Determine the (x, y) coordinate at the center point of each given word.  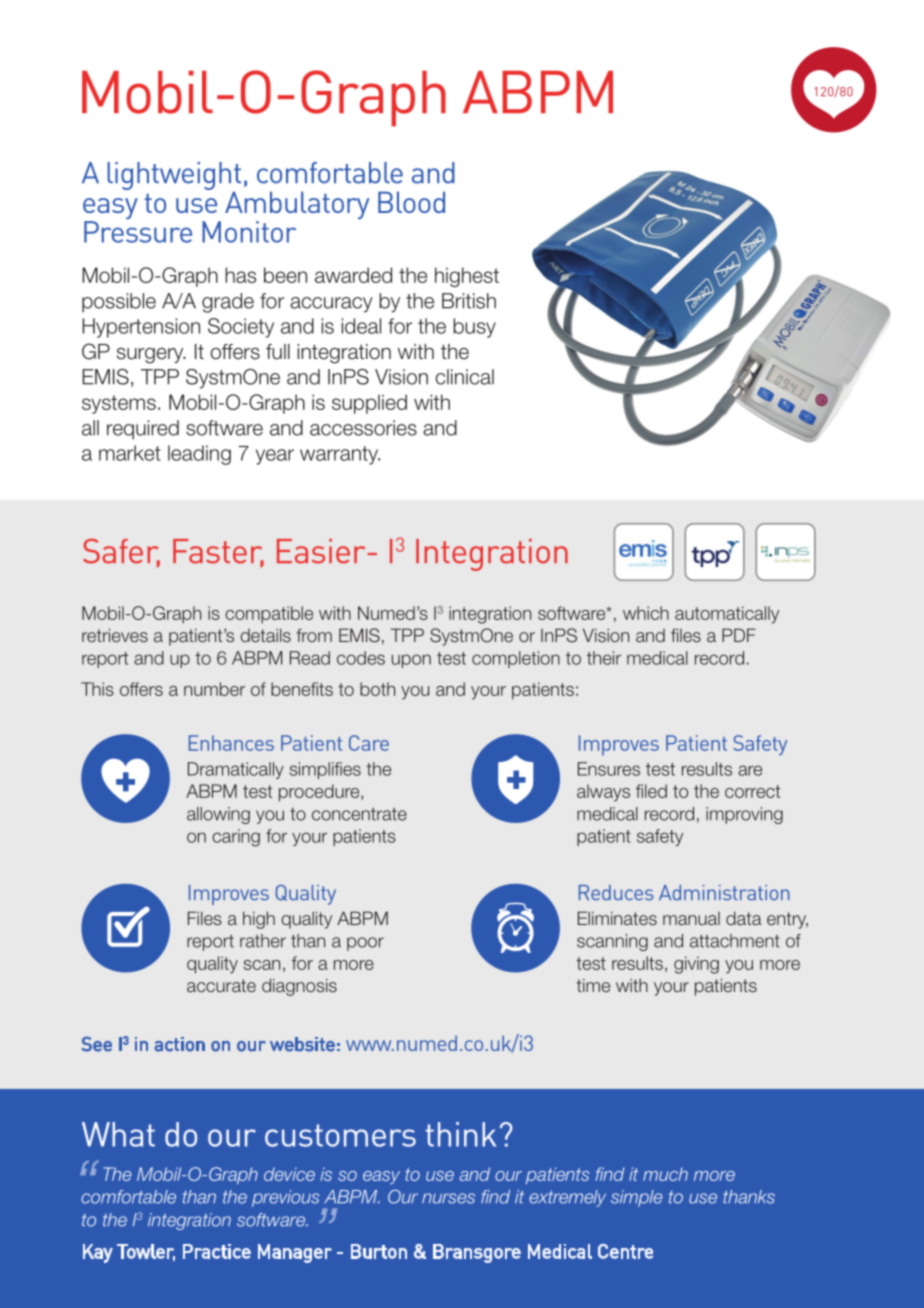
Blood (411, 202)
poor (365, 944)
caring (236, 838)
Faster (218, 552)
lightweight (174, 177)
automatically (727, 615)
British (469, 301)
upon (411, 661)
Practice (217, 1251)
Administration (724, 892)
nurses (448, 1198)
